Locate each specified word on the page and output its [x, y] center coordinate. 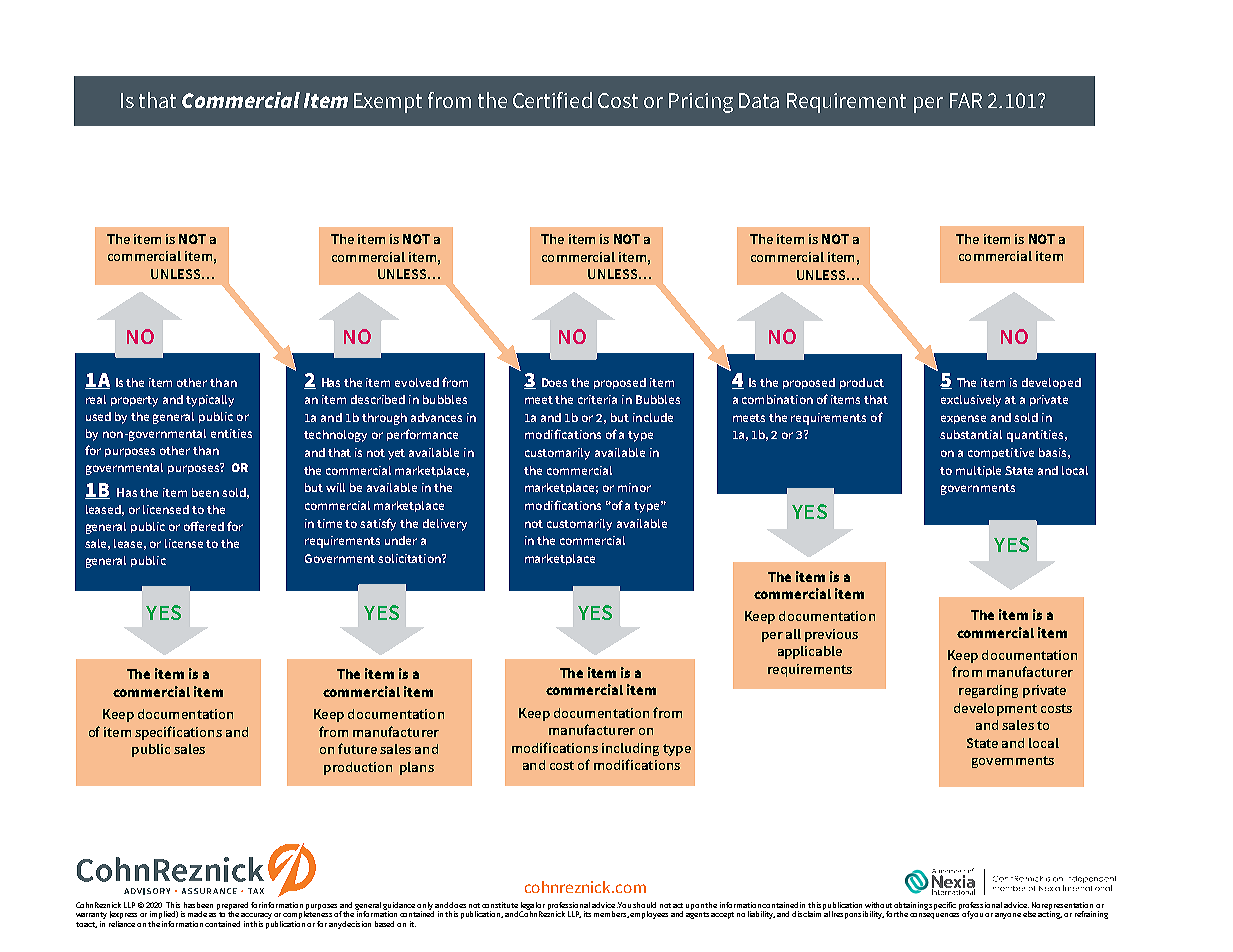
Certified [552, 100]
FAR [966, 100]
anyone [1008, 916]
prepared [232, 907]
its [587, 914]
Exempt [388, 103]
